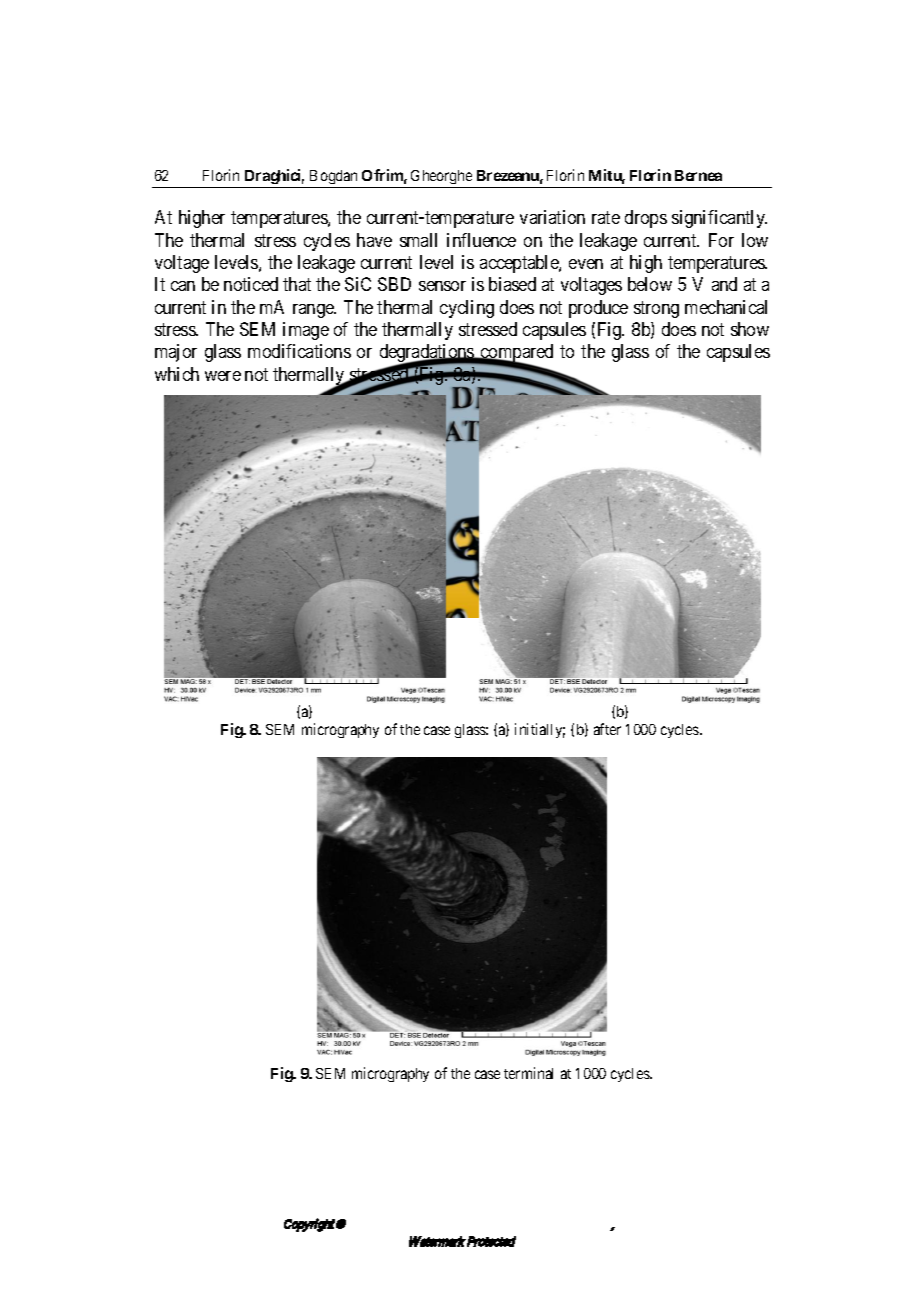 The image size is (924, 1308). What do you see at coordinates (223, 376) in the screenshot?
I see `were` at bounding box center [223, 376].
